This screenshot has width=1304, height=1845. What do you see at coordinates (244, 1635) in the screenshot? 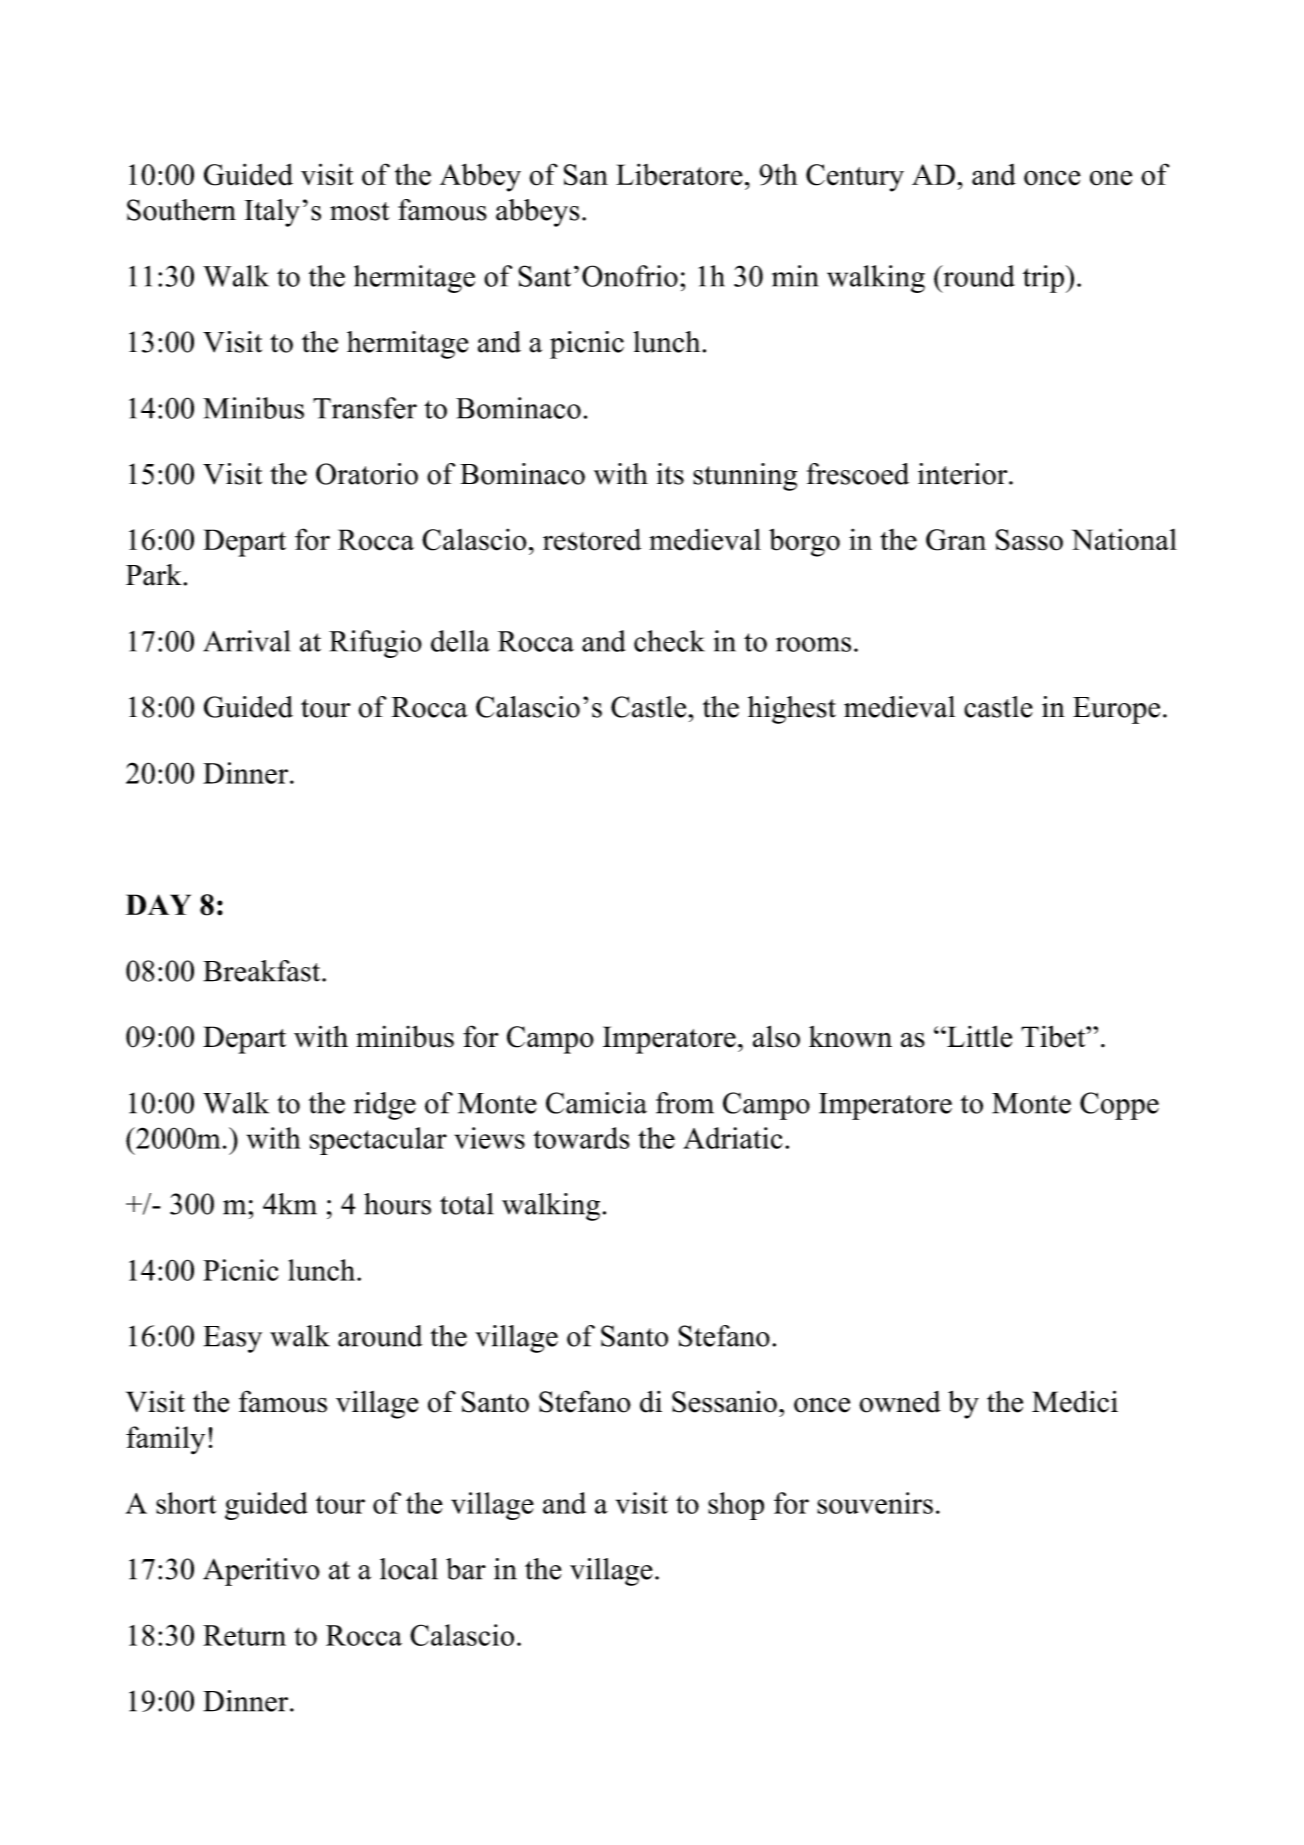
I see `Return` at bounding box center [244, 1635].
